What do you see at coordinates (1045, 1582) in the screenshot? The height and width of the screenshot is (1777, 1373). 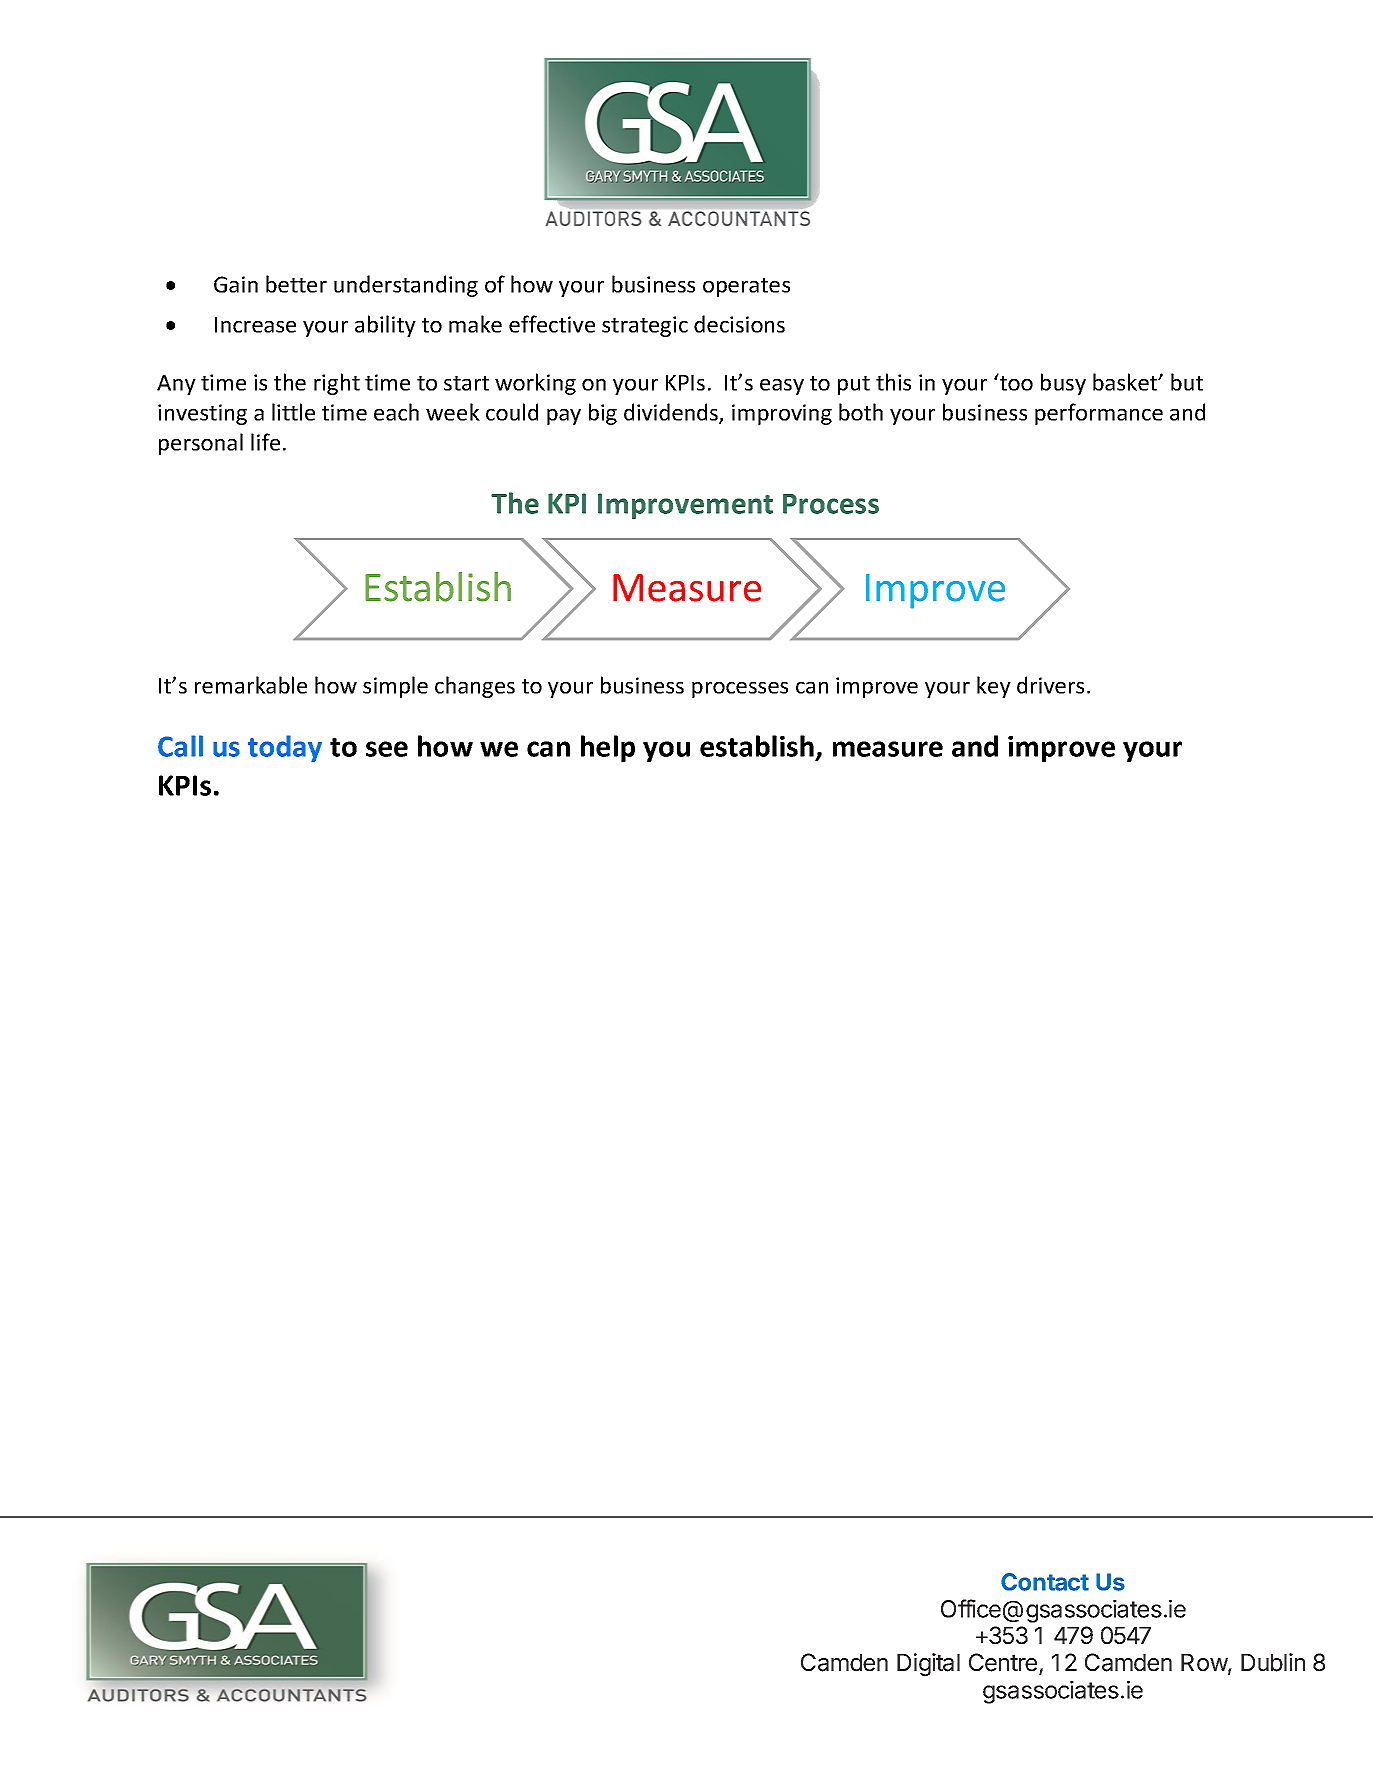 I see `Contact` at bounding box center [1045, 1582].
